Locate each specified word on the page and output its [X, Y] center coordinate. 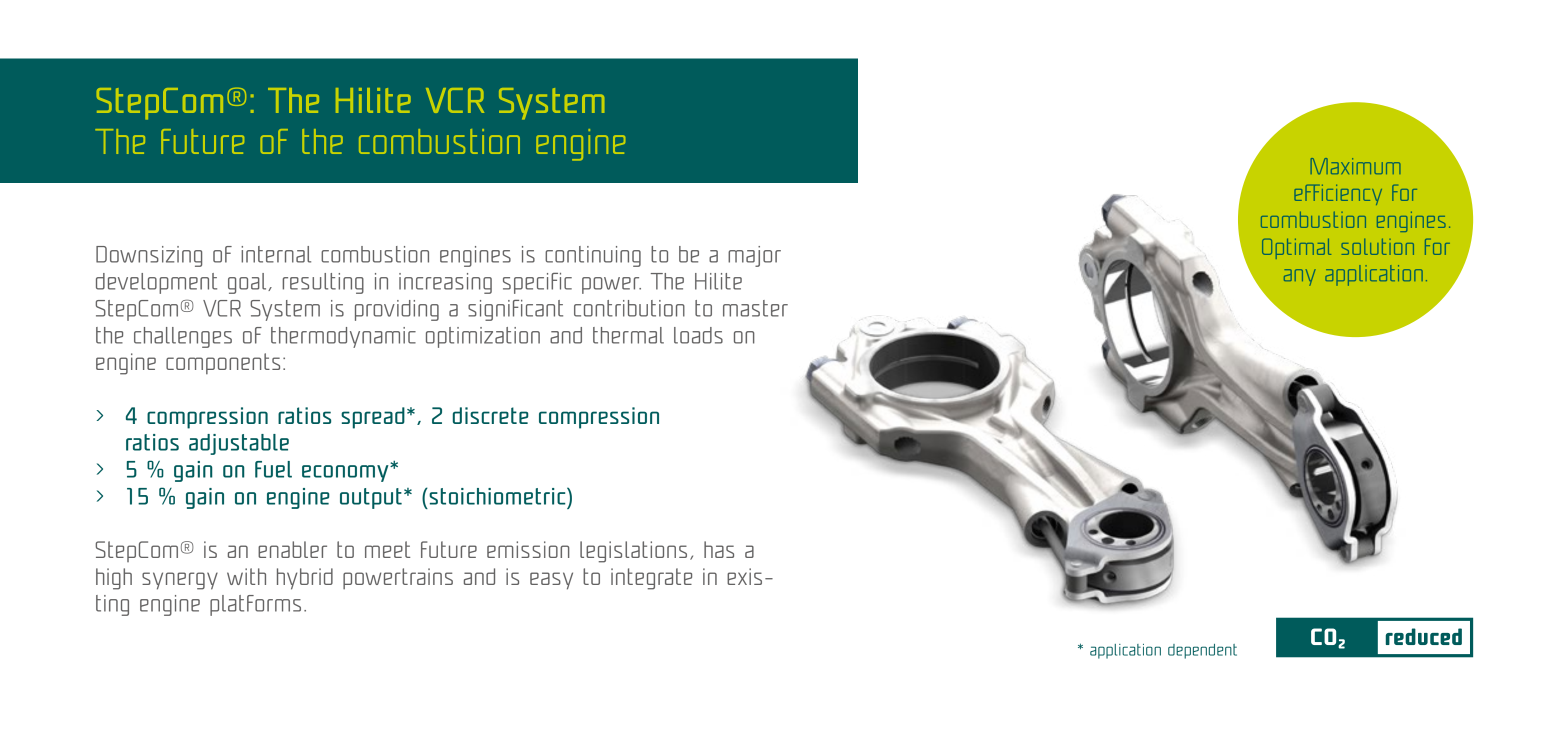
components [223, 363]
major [754, 256]
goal [248, 283]
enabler [292, 549]
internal [276, 254]
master [755, 308]
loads [698, 335]
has [719, 549]
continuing [593, 256]
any [1300, 277]
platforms [255, 605]
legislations [633, 552]
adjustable [239, 444]
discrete [491, 415]
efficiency [1338, 194]
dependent [1202, 651]
